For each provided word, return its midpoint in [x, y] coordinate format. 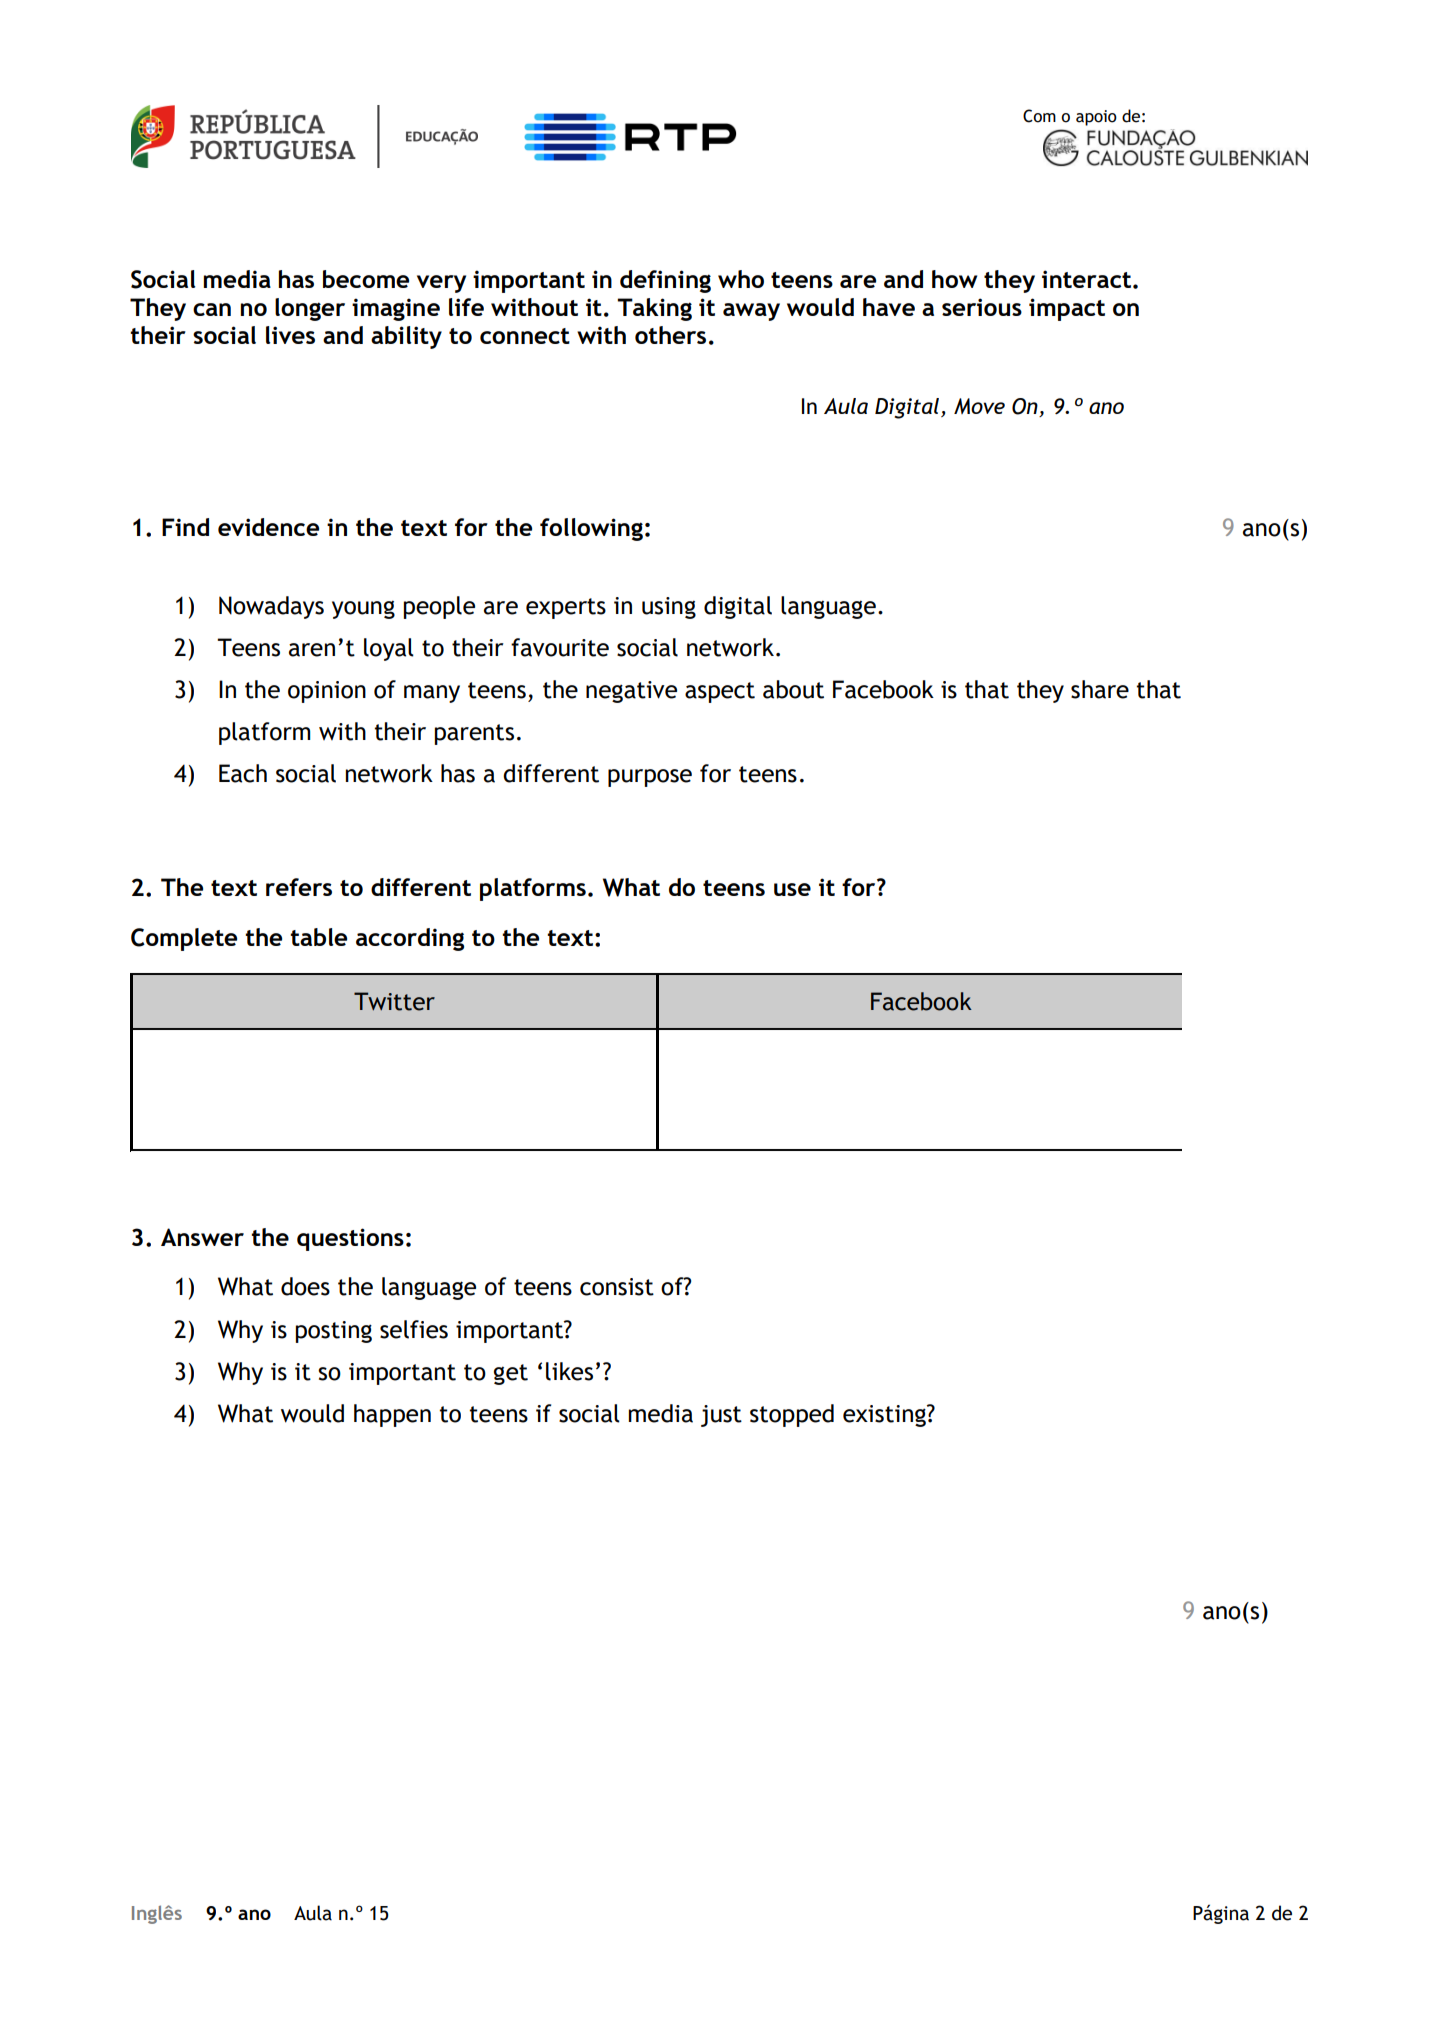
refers [299, 887]
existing [885, 1416]
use [792, 889]
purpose [650, 778]
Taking [654, 309]
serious [982, 307]
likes [569, 1371]
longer [310, 309]
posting [334, 1332]
